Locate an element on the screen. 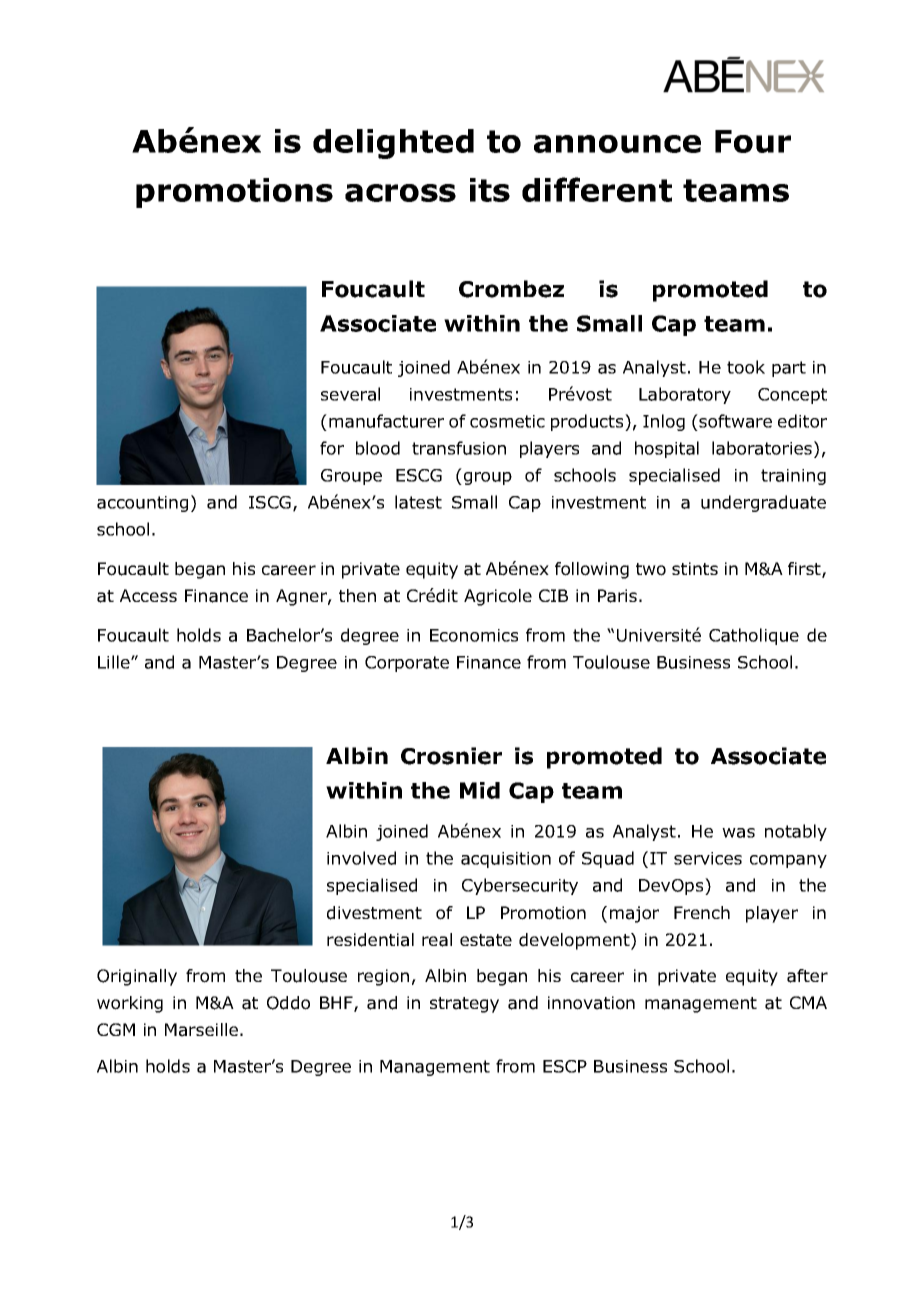 This screenshot has height=1308, width=924. working is located at coordinates (130, 1004).
